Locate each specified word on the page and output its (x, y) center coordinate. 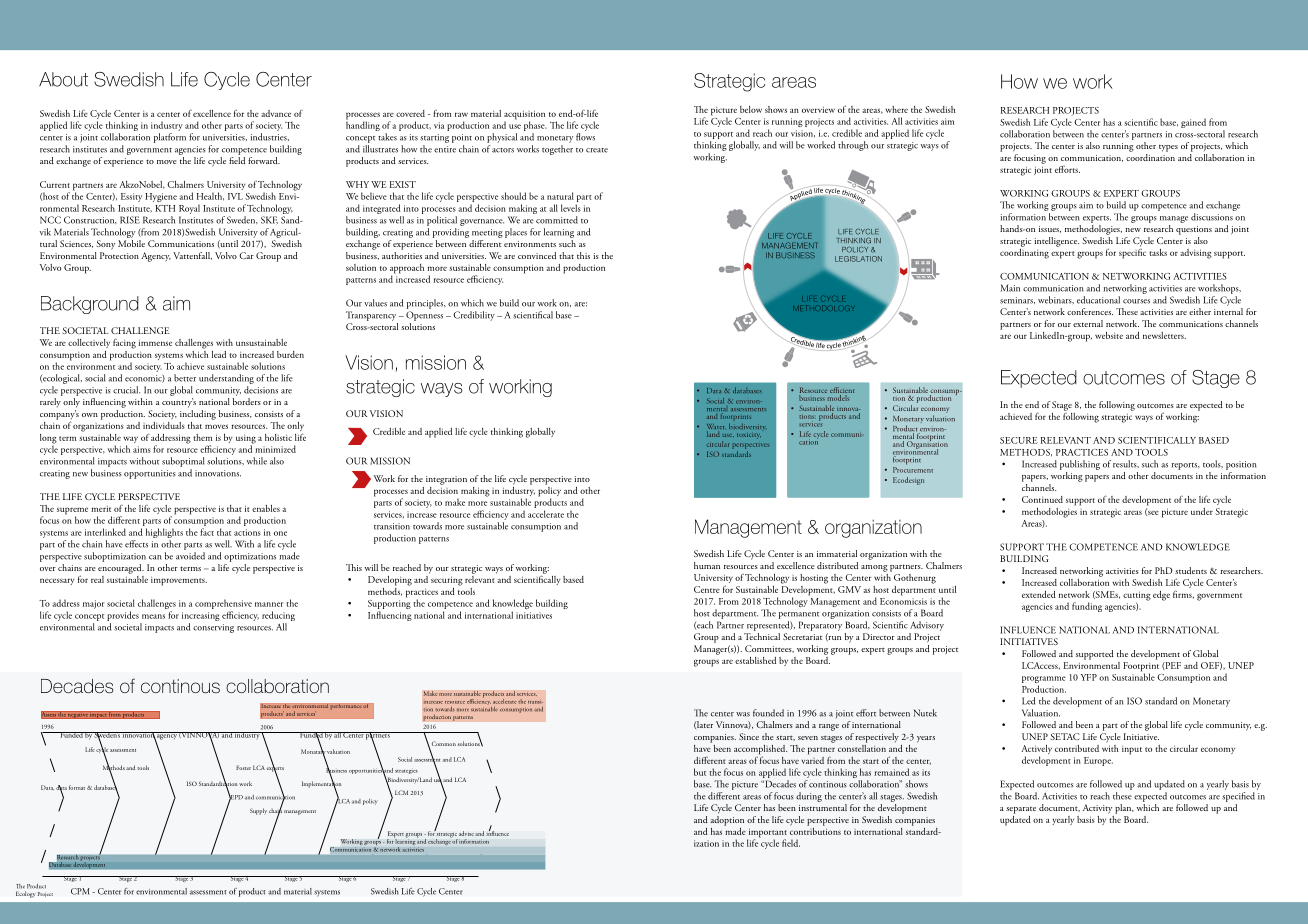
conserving (213, 628)
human (707, 565)
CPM (80, 891)
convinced (537, 255)
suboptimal (183, 462)
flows (585, 137)
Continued (1042, 499)
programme (1044, 681)
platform (170, 138)
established (755, 660)
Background (90, 305)
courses (1136, 301)
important (767, 834)
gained (1193, 123)
